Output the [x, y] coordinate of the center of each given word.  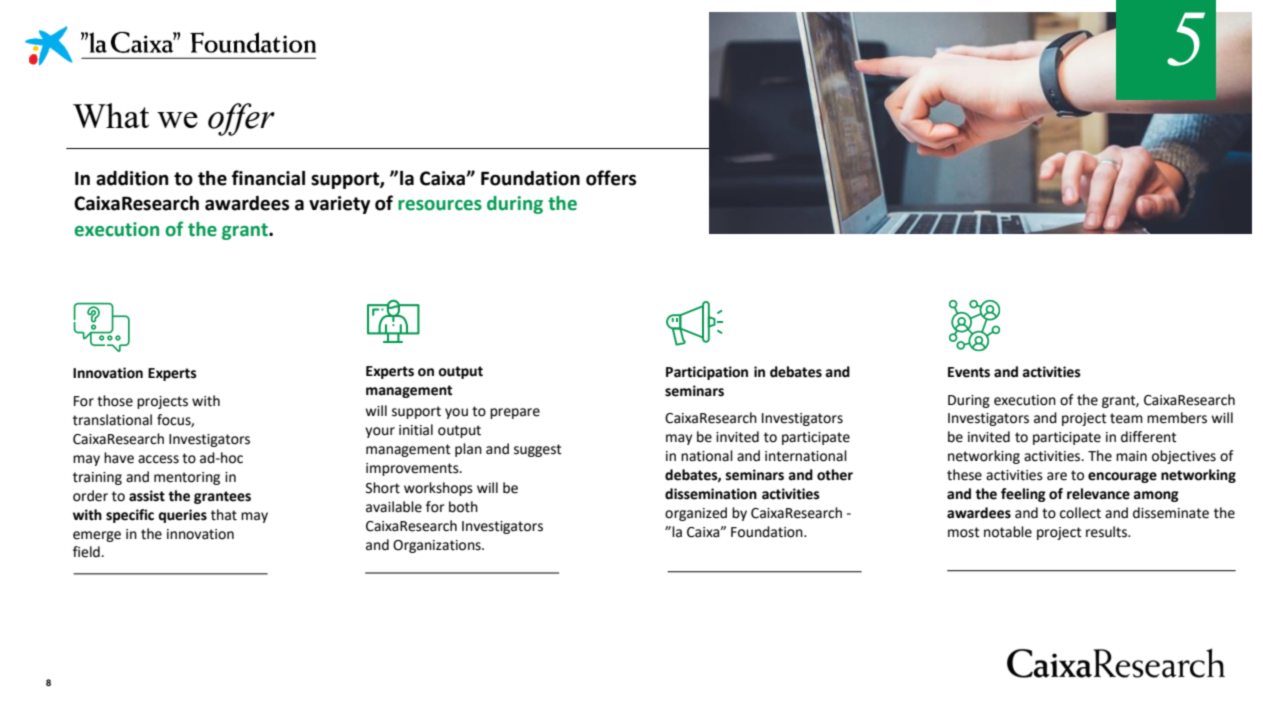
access [158, 459]
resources [440, 205]
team [1126, 418]
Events [969, 372]
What [111, 115]
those [115, 401]
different [1149, 437]
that [224, 515]
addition [132, 178]
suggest [538, 450]
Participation [707, 373]
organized [696, 514]
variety [339, 205]
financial [268, 178]
